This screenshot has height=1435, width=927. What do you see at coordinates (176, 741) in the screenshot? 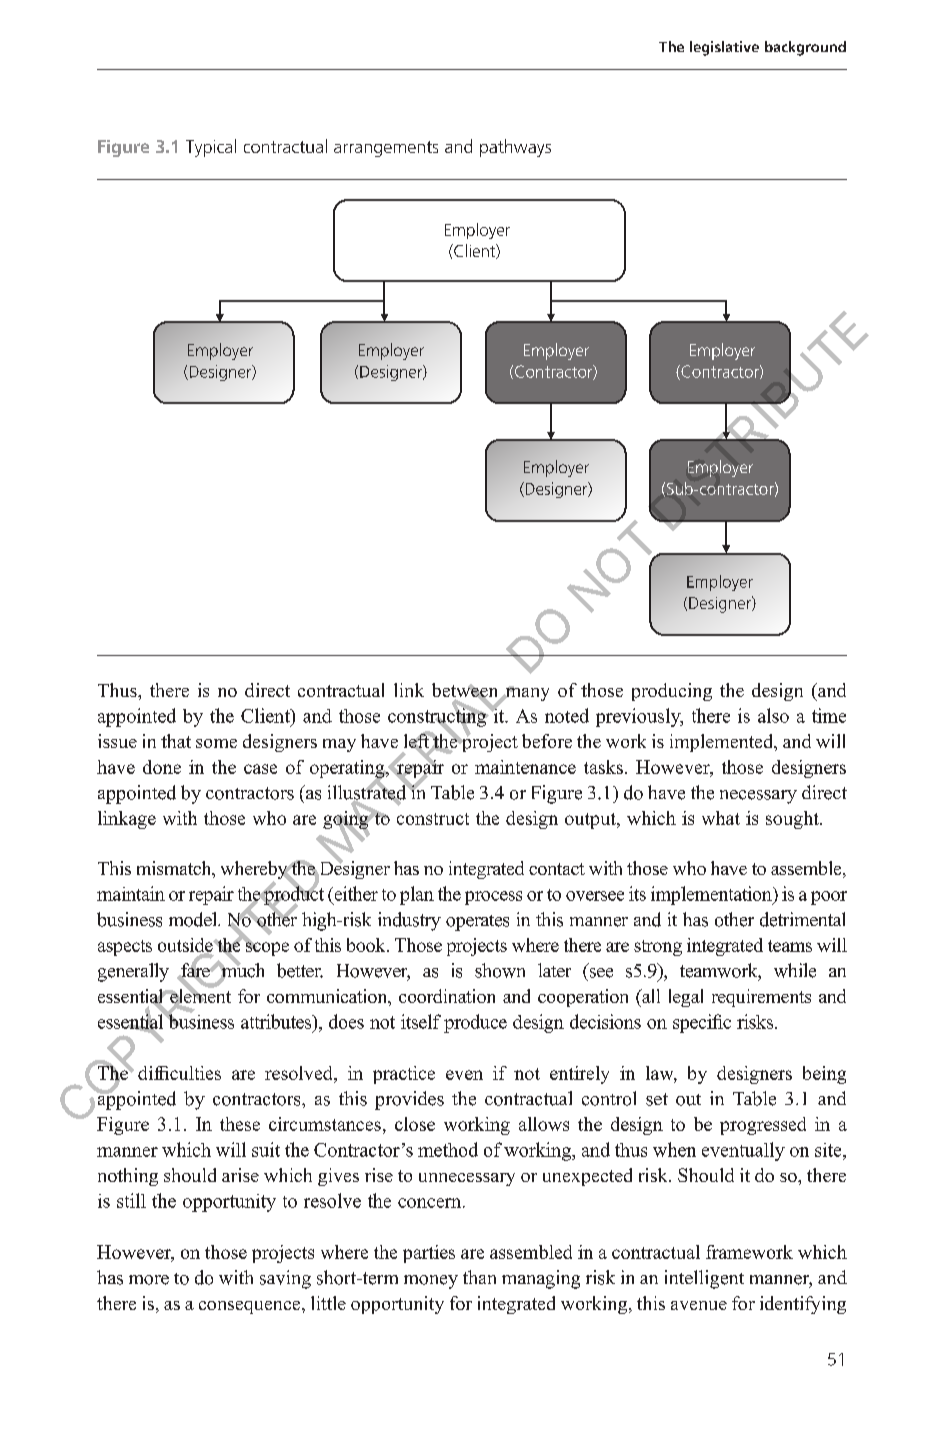
I see `that` at bounding box center [176, 741].
